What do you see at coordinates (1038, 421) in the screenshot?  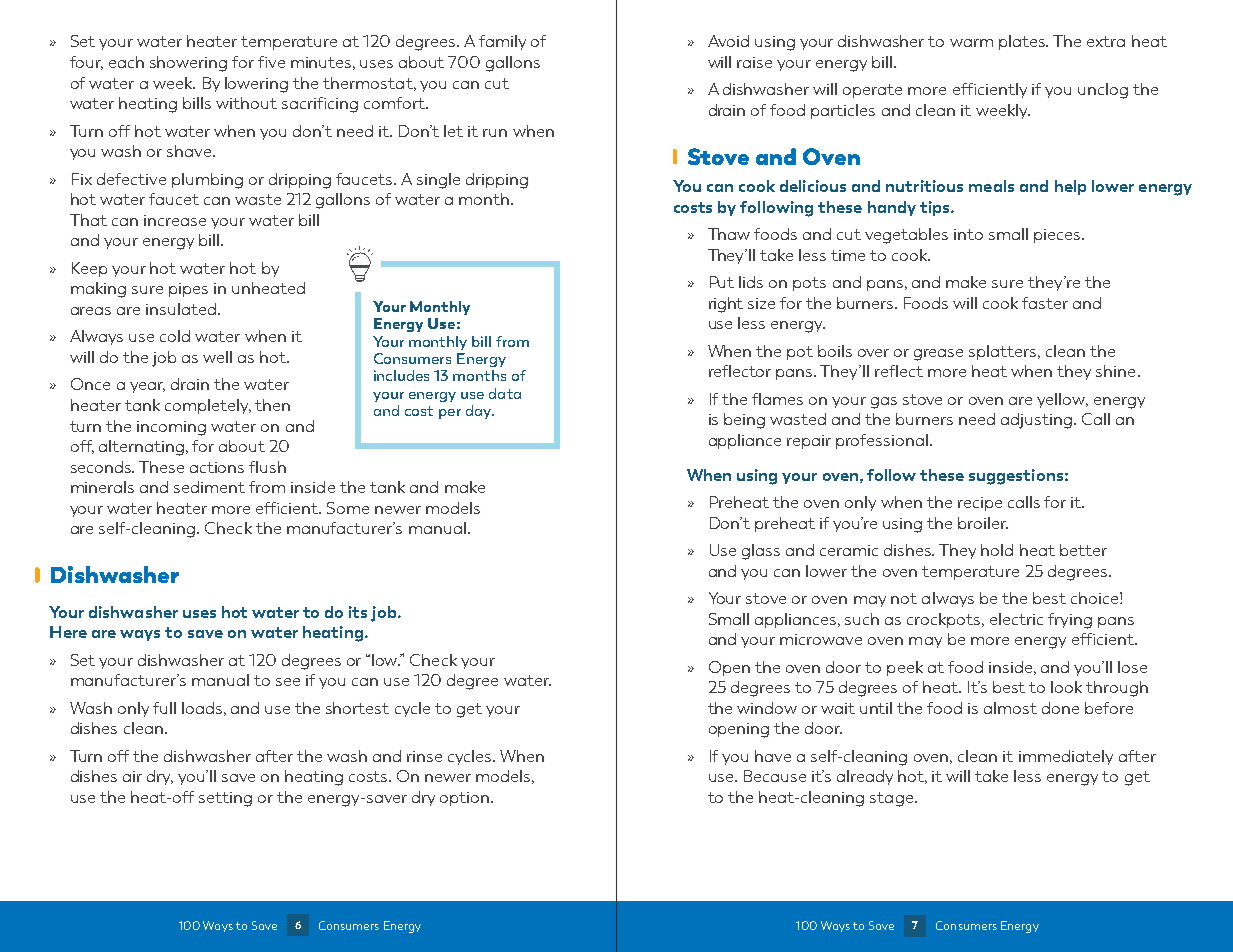 I see `adjusting` at bounding box center [1038, 421].
